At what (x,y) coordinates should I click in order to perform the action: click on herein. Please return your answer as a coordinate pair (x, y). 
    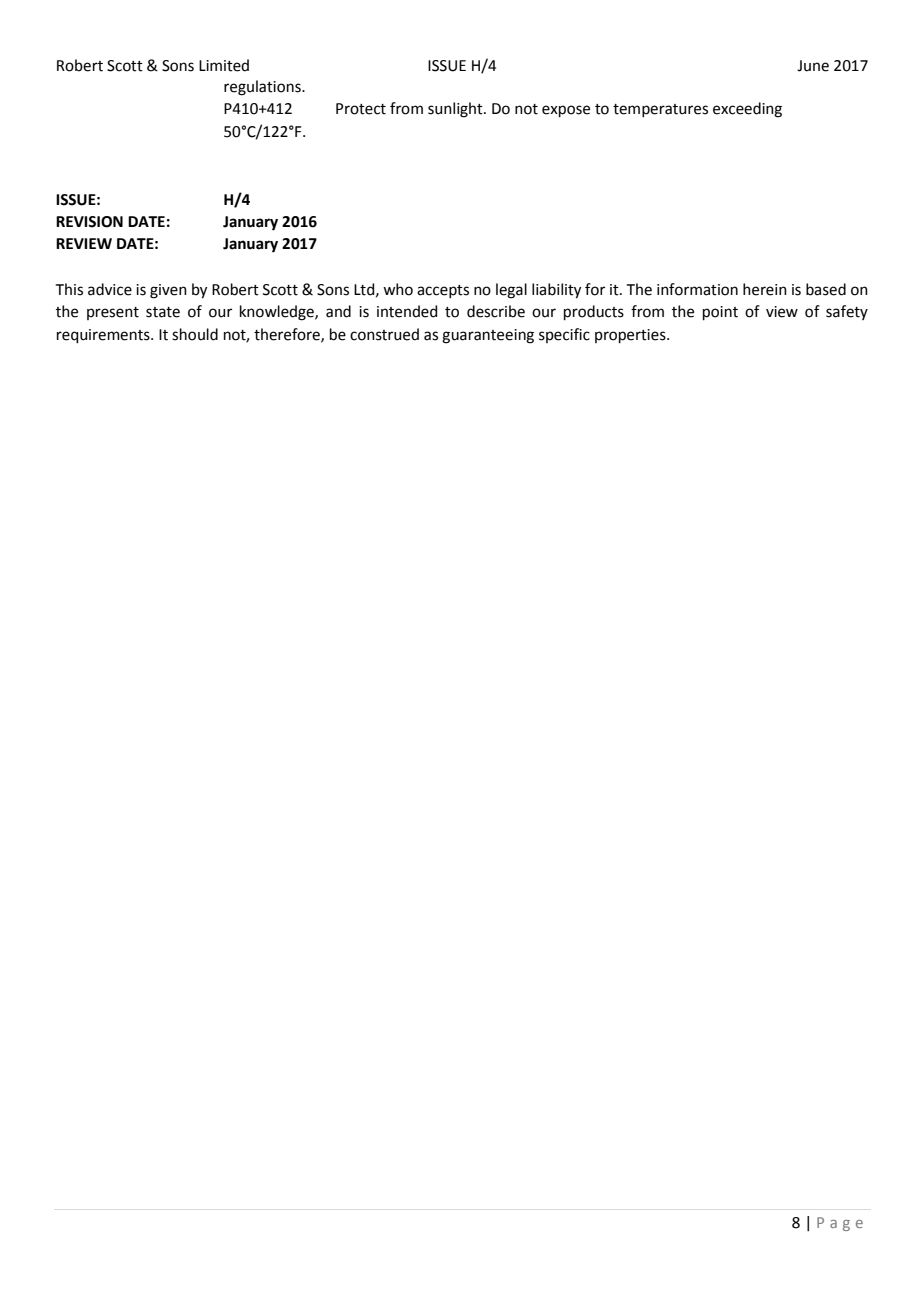
    Looking at the image, I should click on (765, 289).
